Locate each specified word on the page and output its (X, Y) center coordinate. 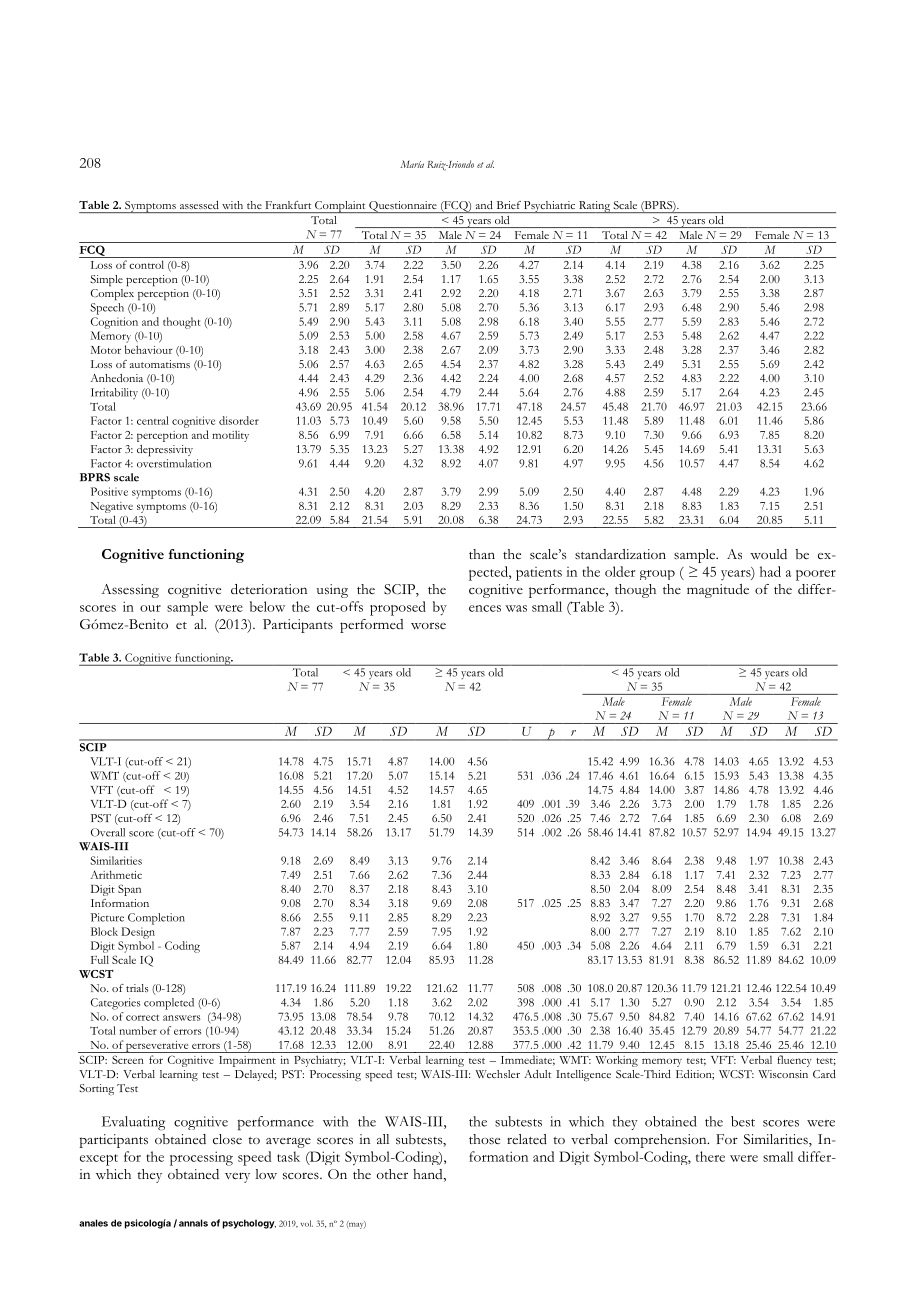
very (237, 1177)
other (392, 1174)
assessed (199, 205)
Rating (594, 207)
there (710, 1156)
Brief (509, 205)
